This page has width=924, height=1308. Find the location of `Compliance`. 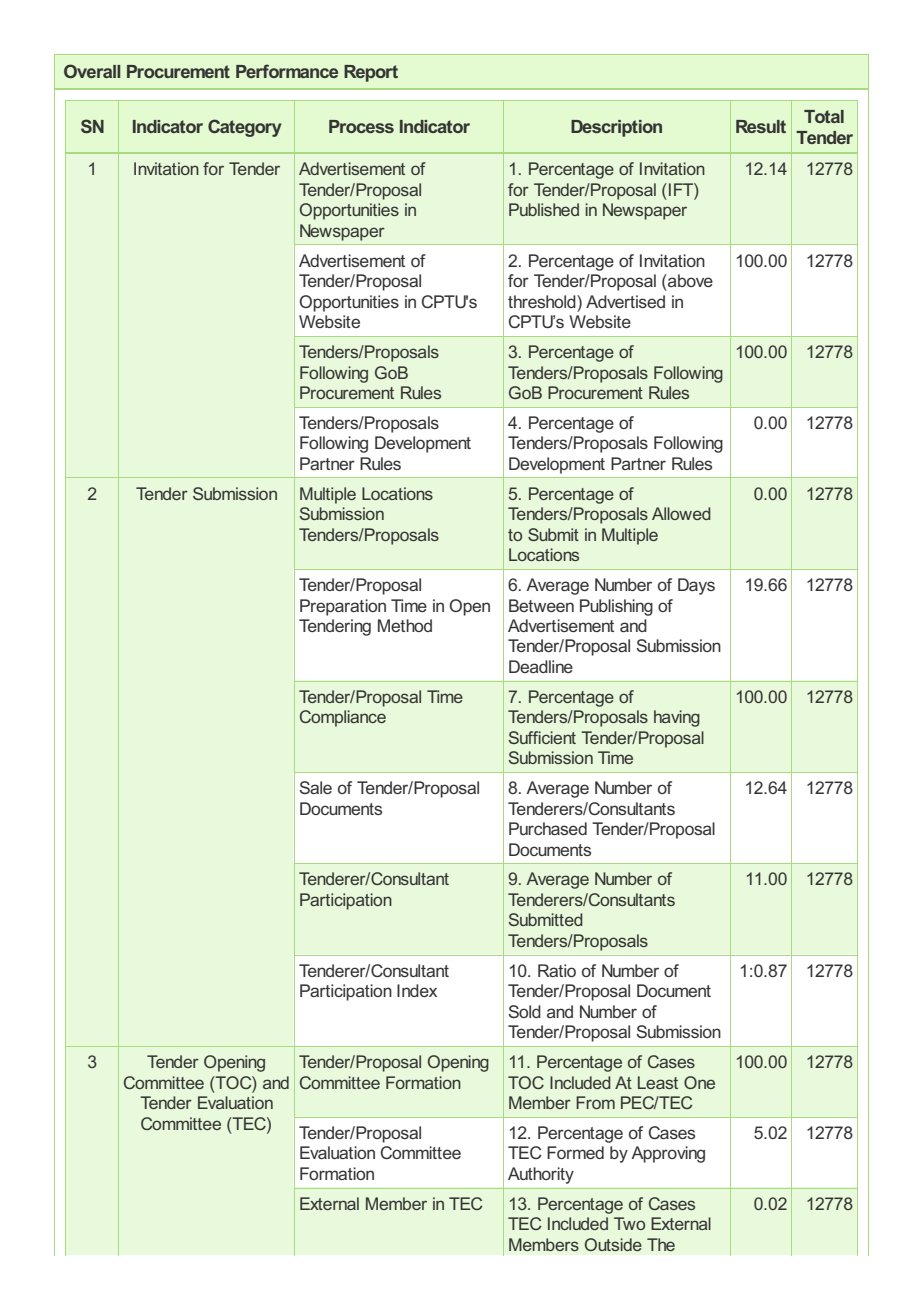

Compliance is located at coordinates (343, 718).
